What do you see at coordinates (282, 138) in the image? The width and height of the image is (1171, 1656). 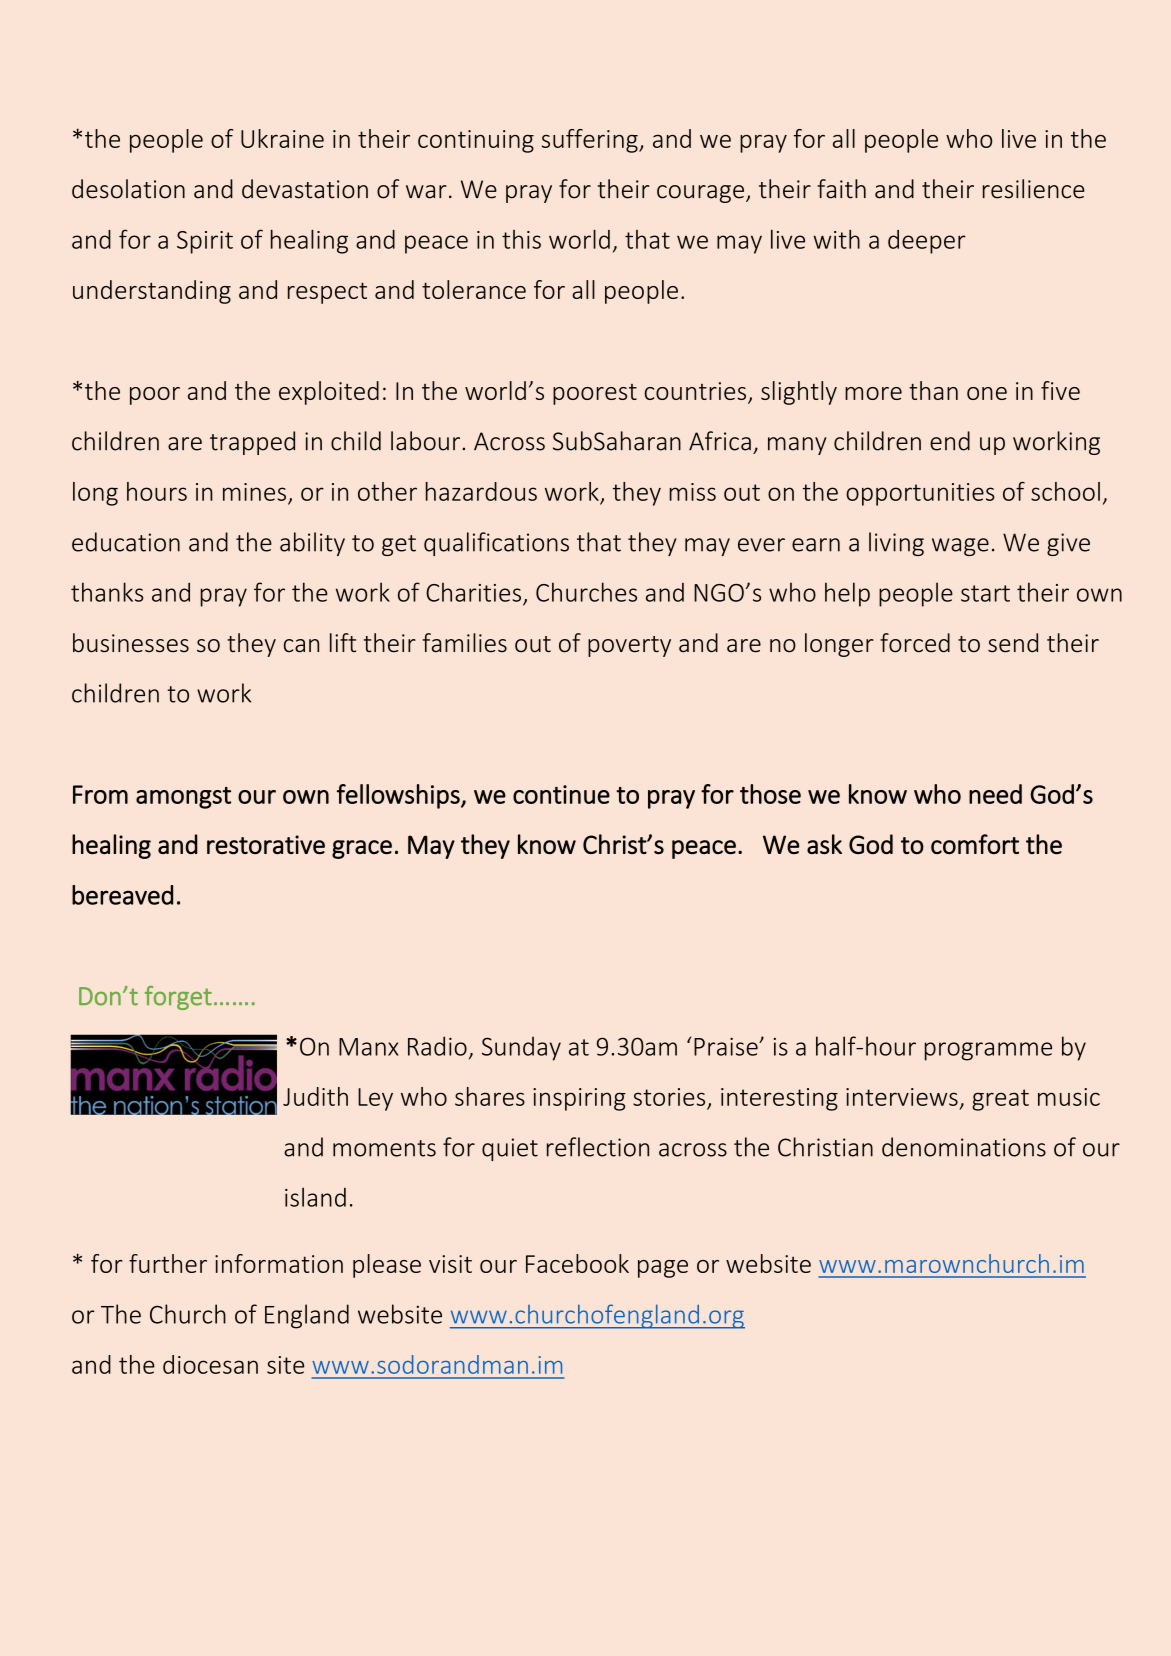 I see `Ukraine` at bounding box center [282, 138].
